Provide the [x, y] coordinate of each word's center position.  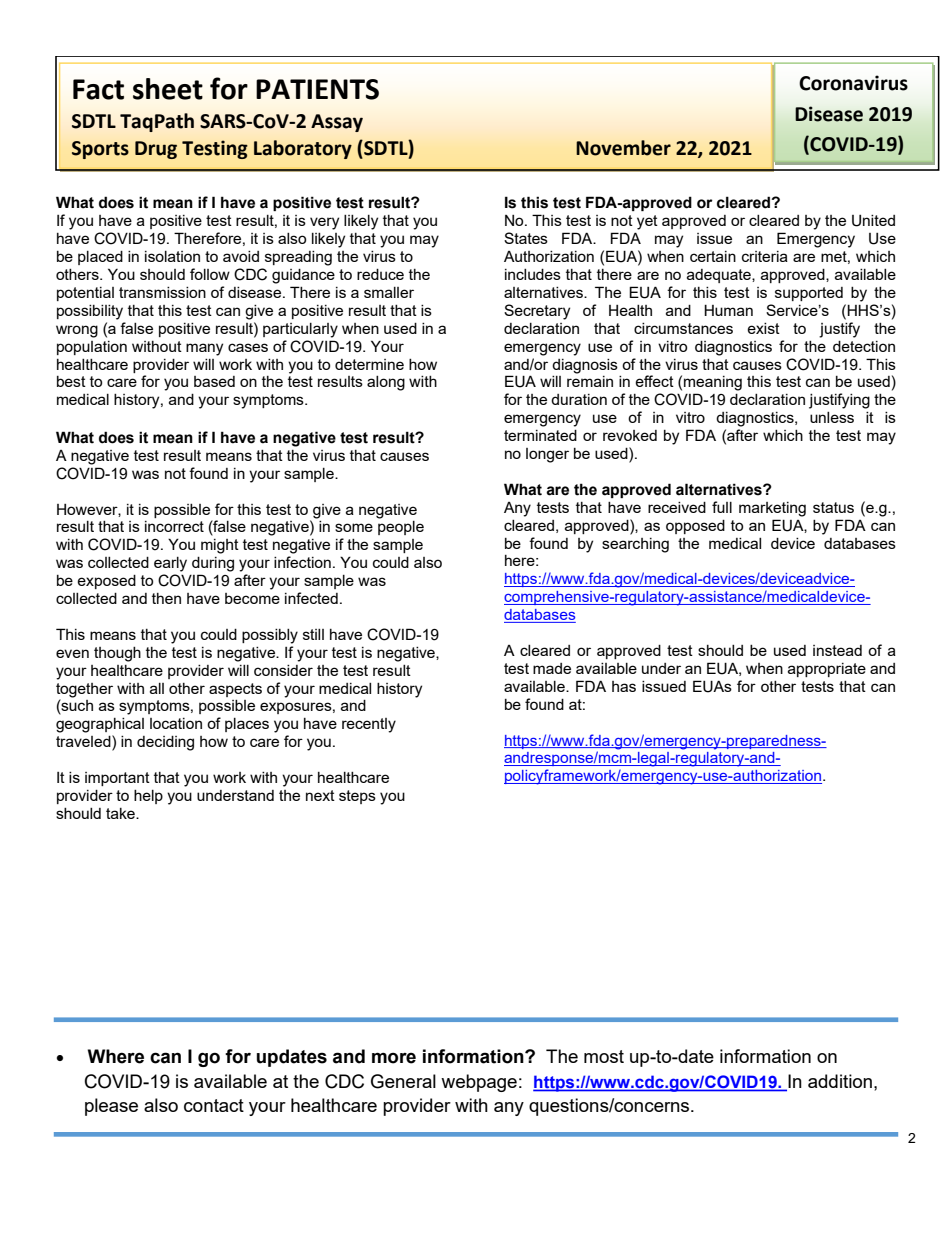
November [623, 148]
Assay [337, 123]
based [214, 381]
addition [840, 1081]
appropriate [827, 670]
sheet [168, 89]
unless [832, 417]
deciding [165, 743]
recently [369, 725]
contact [214, 1105]
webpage [479, 1083]
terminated [540, 435]
